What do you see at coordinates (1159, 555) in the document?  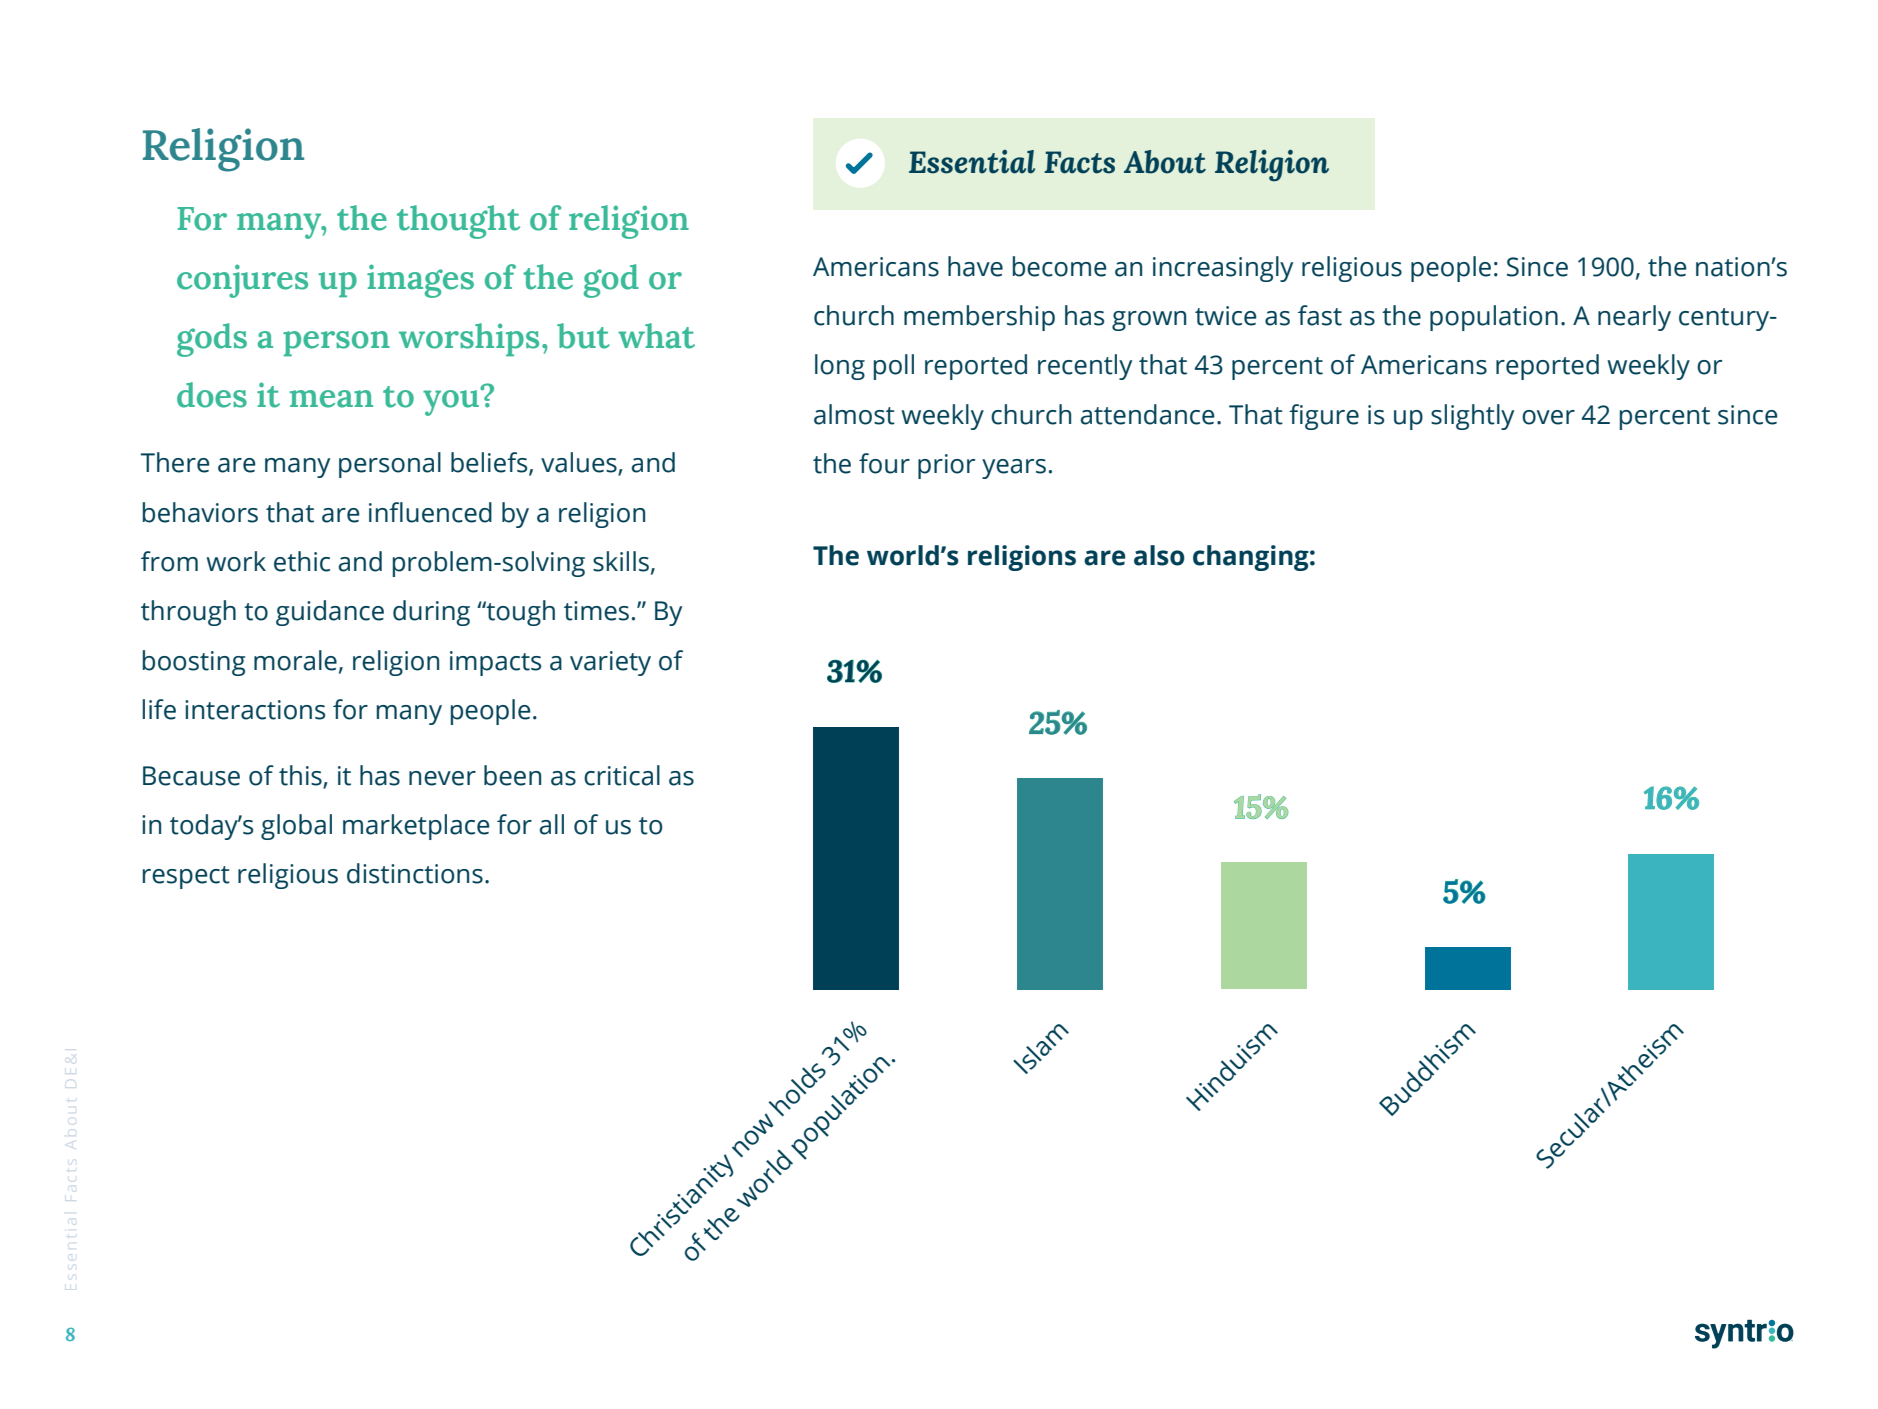 I see `also` at bounding box center [1159, 555].
